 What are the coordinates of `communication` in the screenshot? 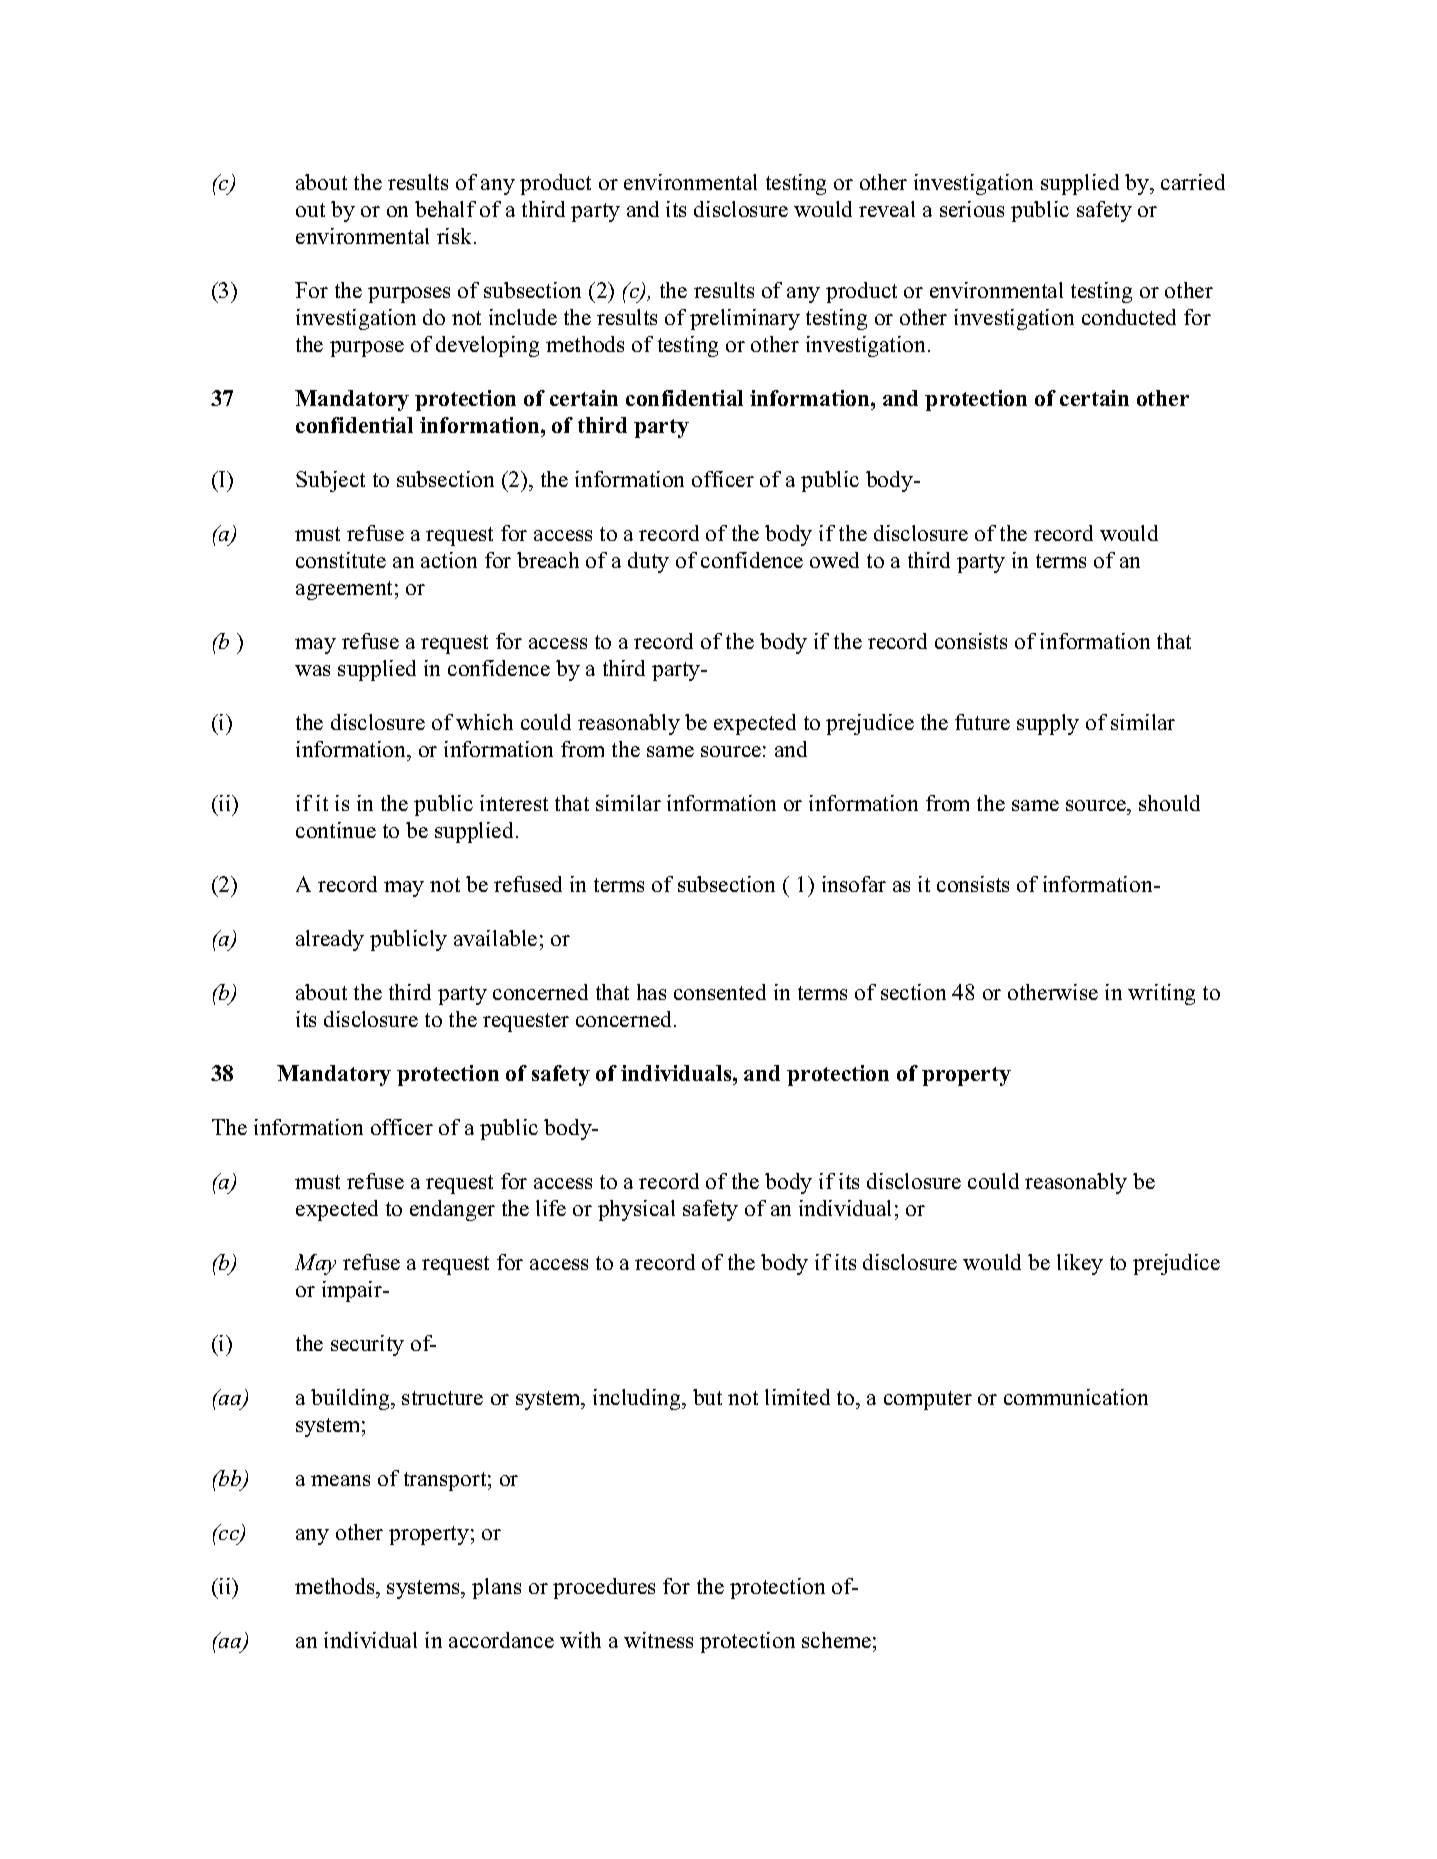 It's located at (1076, 1397).
